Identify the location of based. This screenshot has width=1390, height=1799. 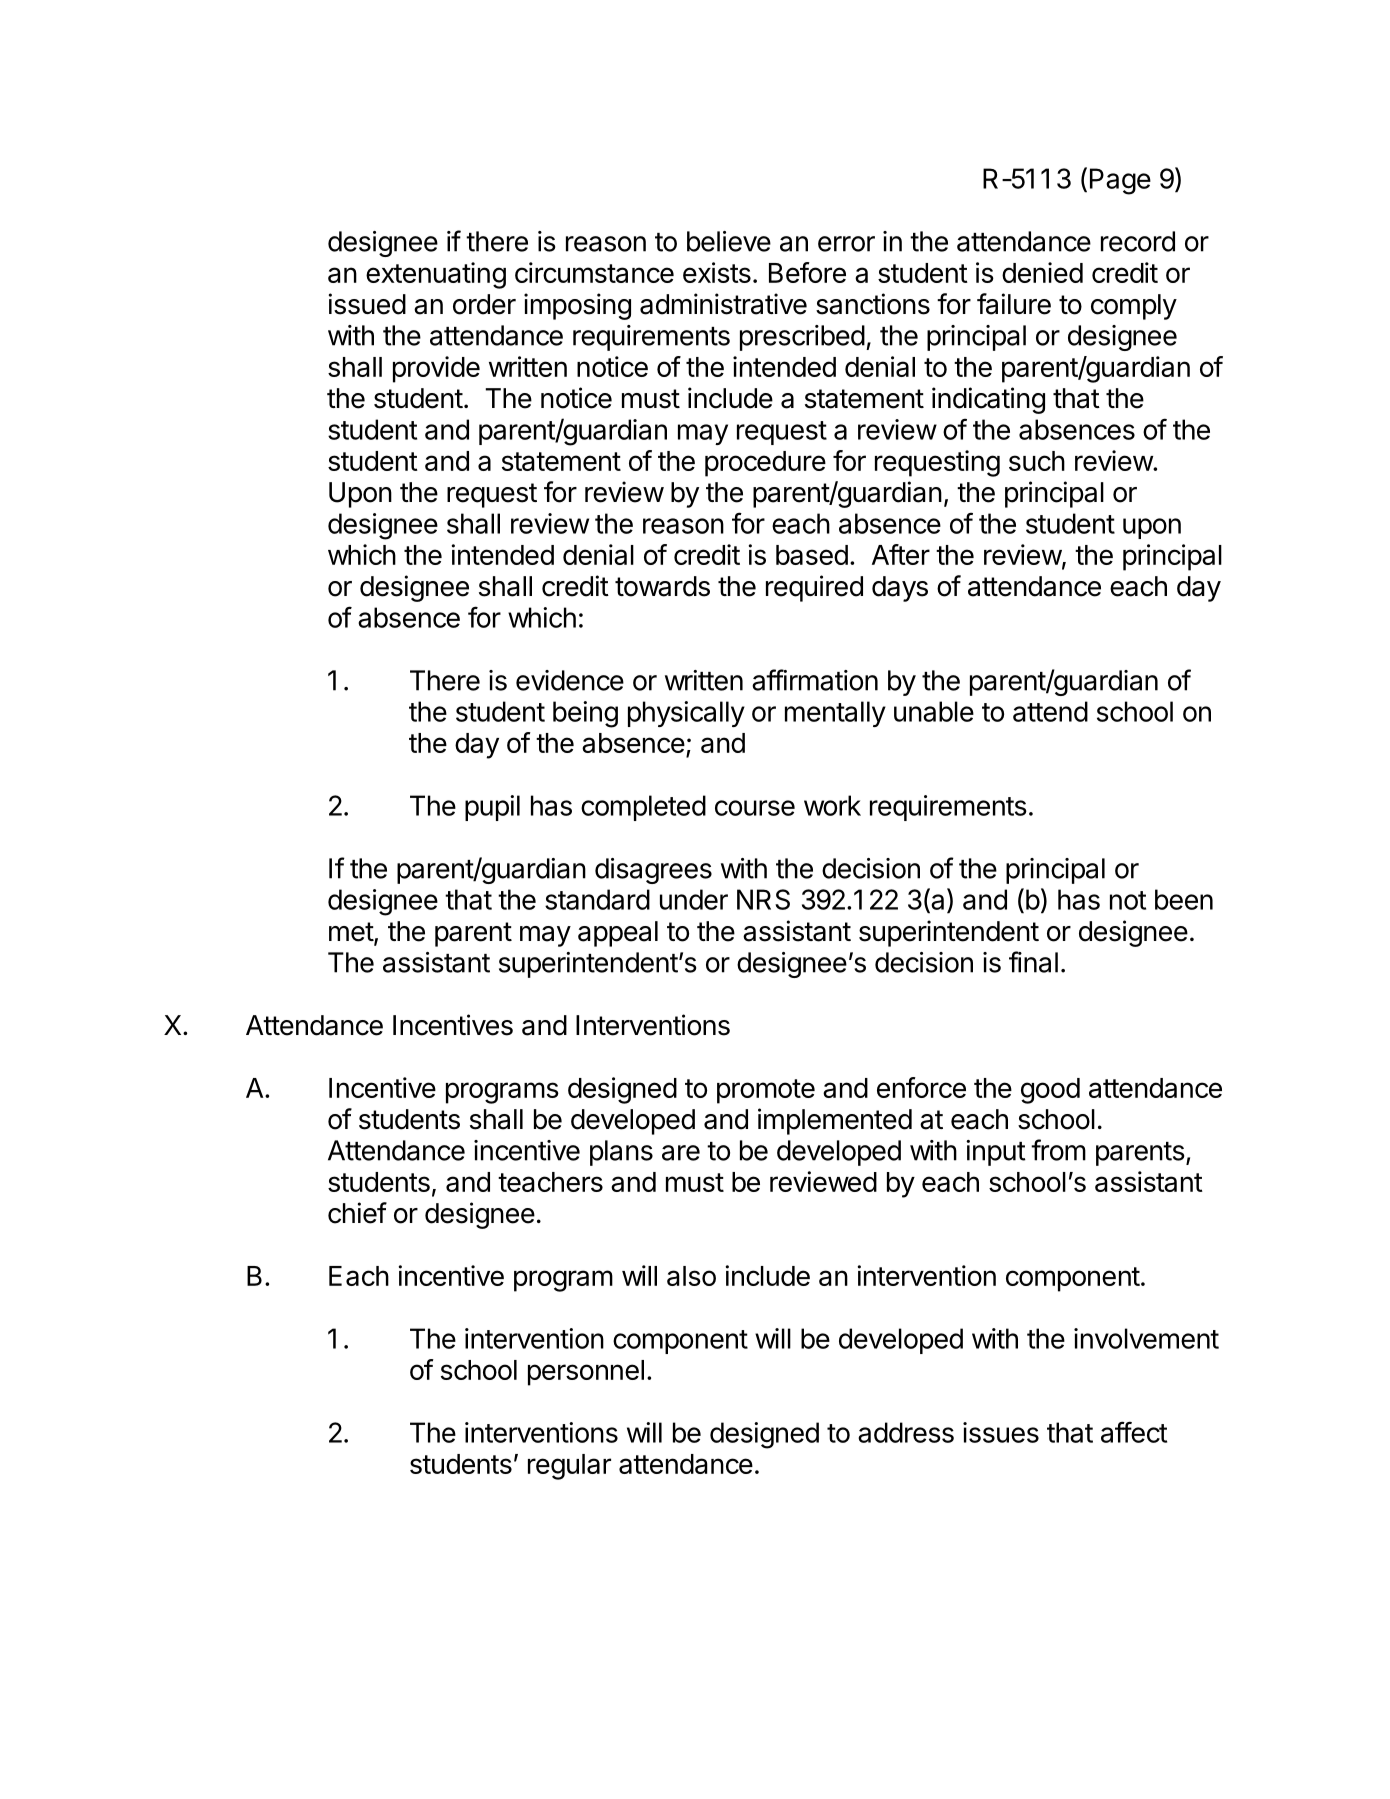
(812, 555).
